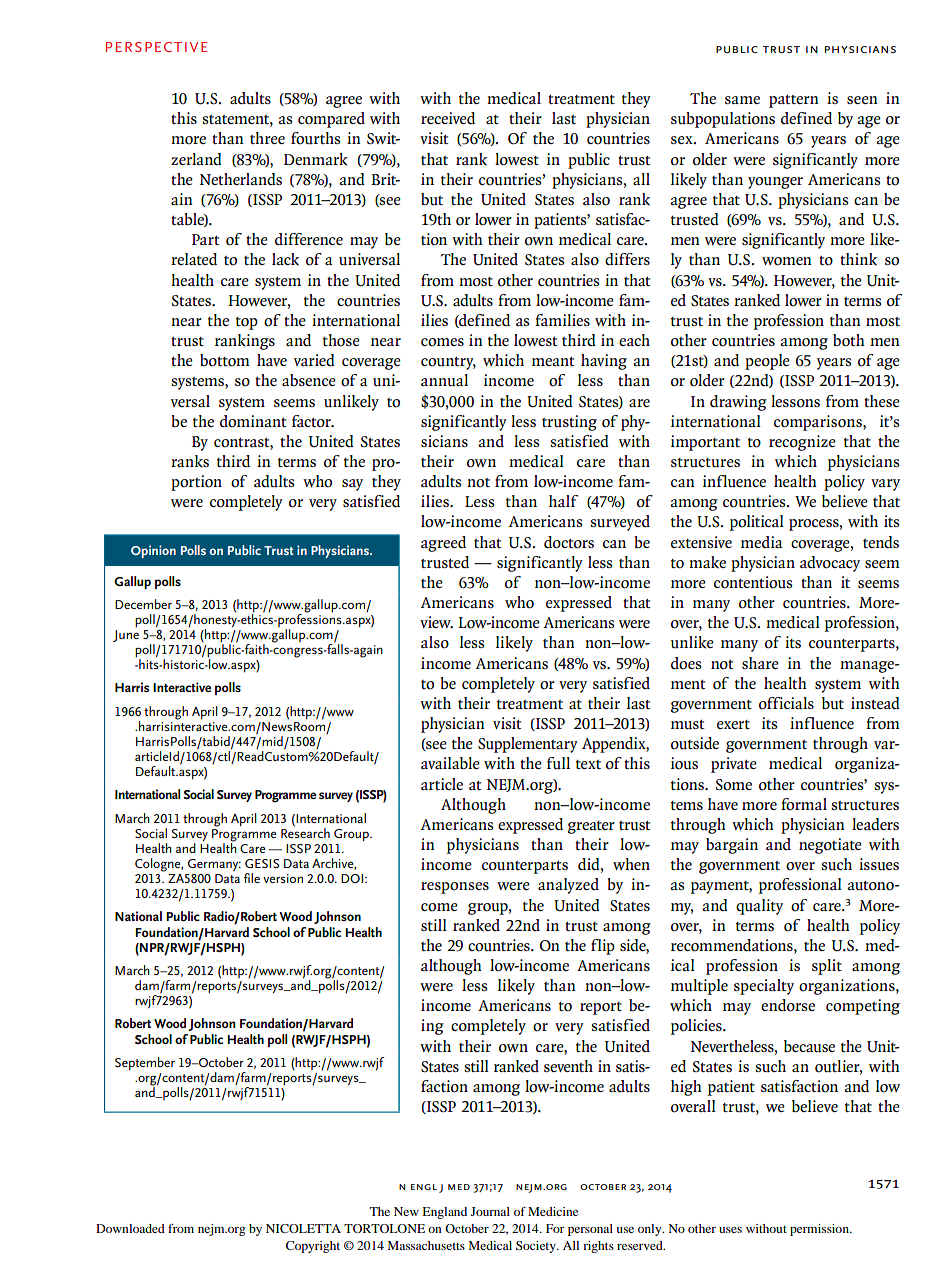 The image size is (952, 1270). Describe the element at coordinates (819, 423) in the image. I see `comparisons` at that location.
